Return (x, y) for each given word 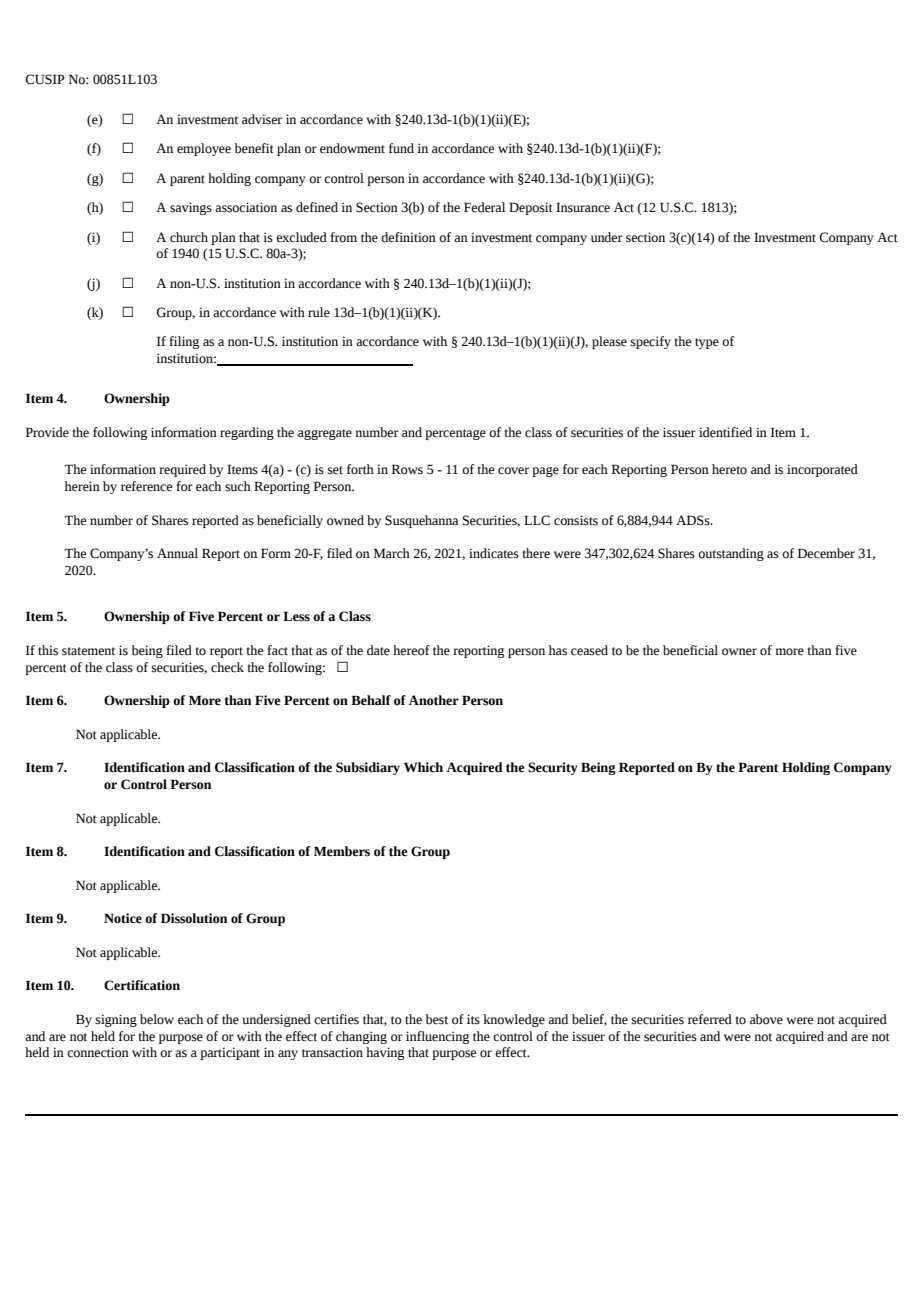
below (157, 1019)
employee (204, 149)
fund (401, 148)
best (436, 1019)
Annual (177, 553)
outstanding (731, 554)
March (392, 553)
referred (710, 1019)
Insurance (583, 207)
